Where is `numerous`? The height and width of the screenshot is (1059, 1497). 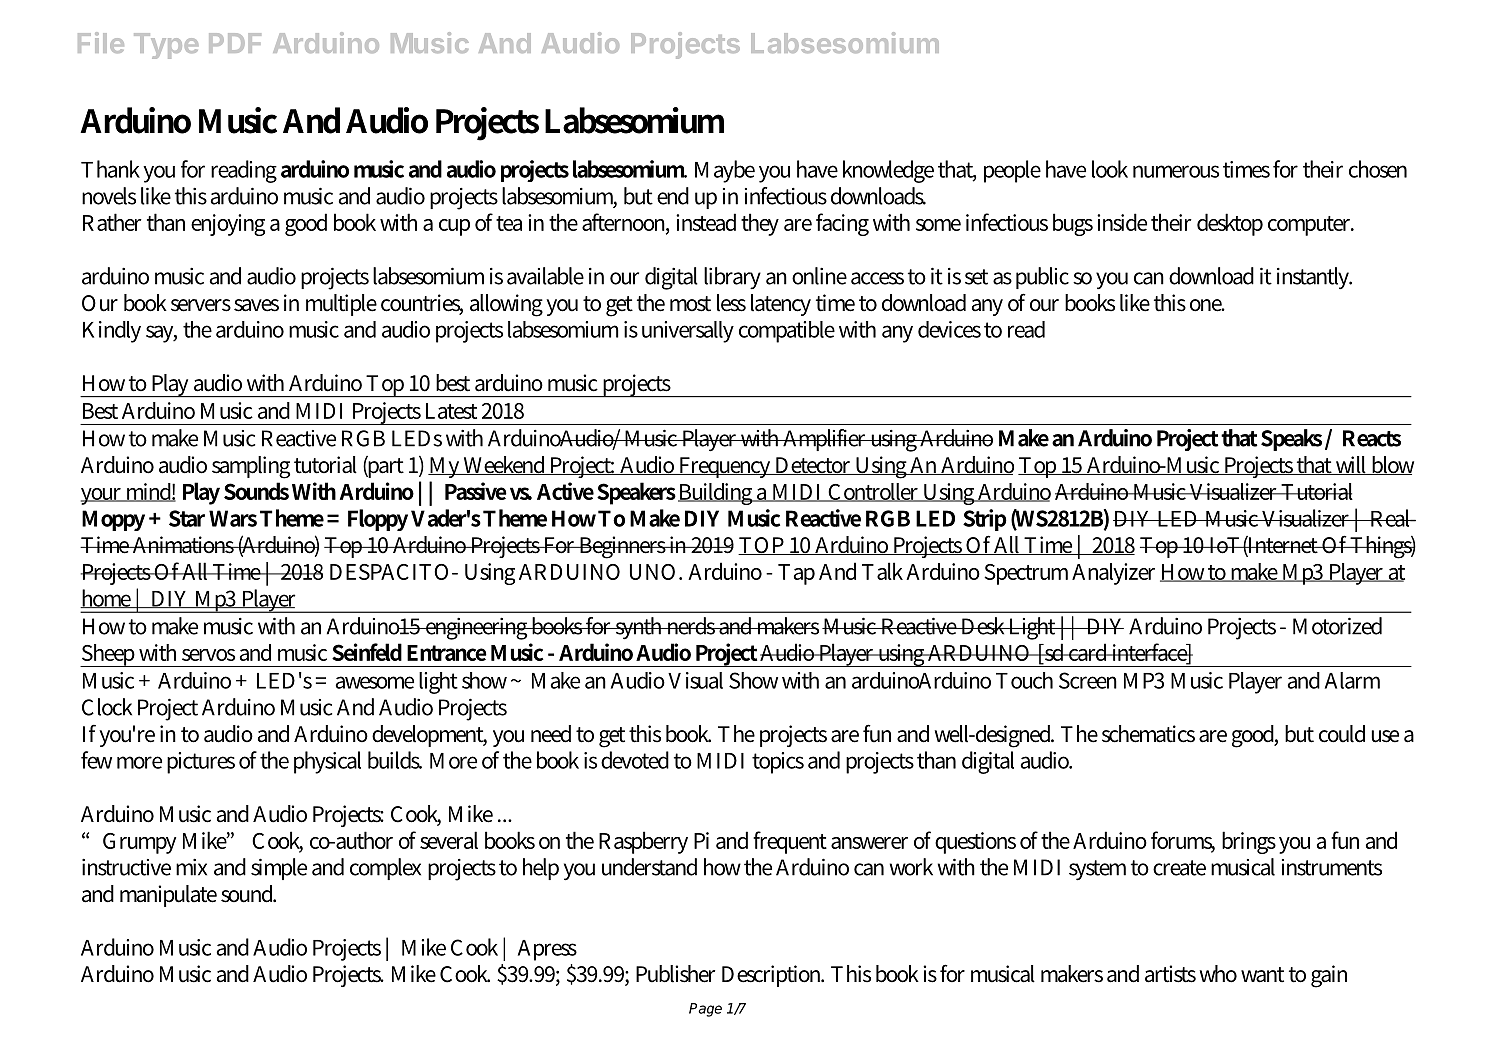
numerous is located at coordinates (1176, 171).
